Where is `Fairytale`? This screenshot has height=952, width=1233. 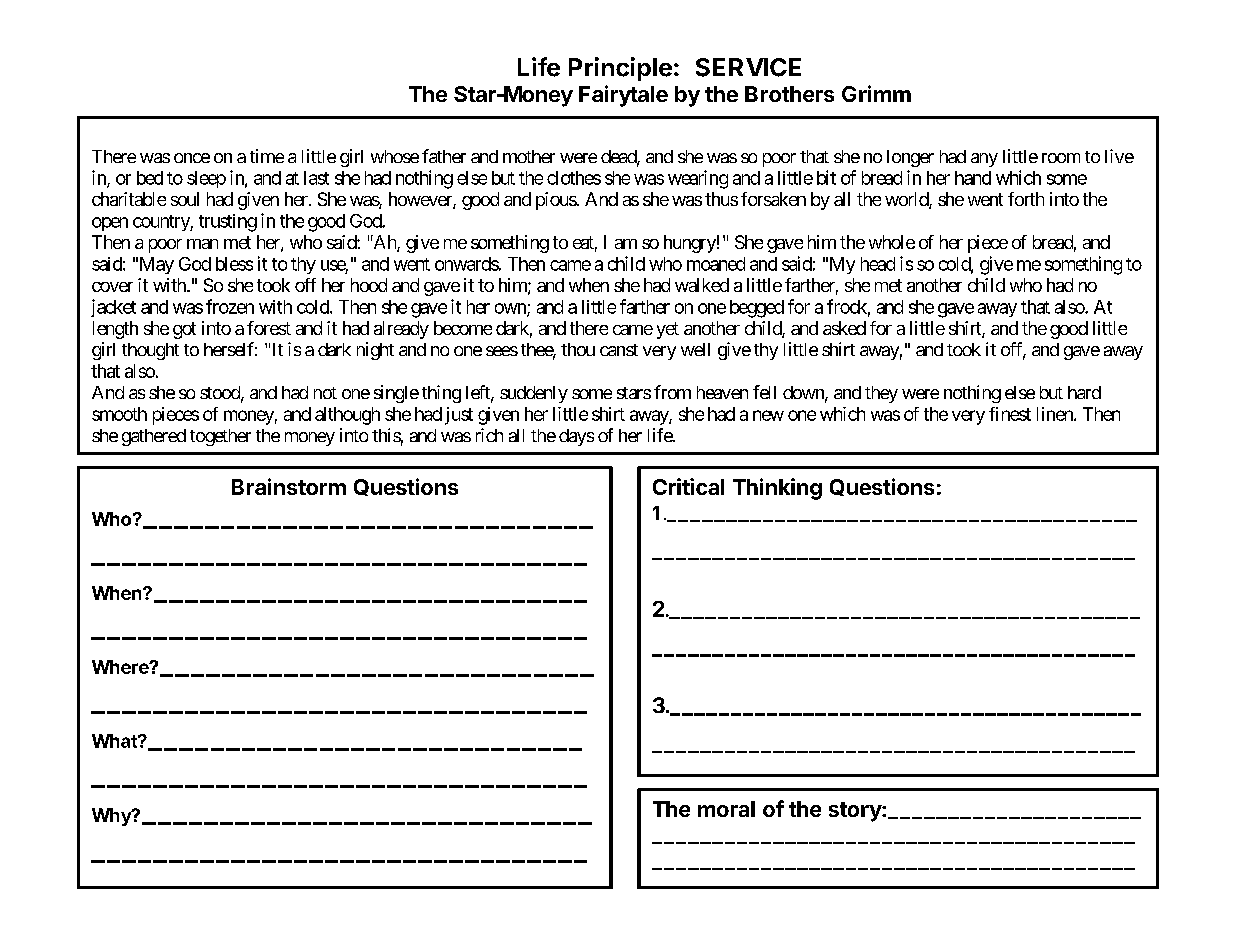
Fairytale is located at coordinates (623, 96).
